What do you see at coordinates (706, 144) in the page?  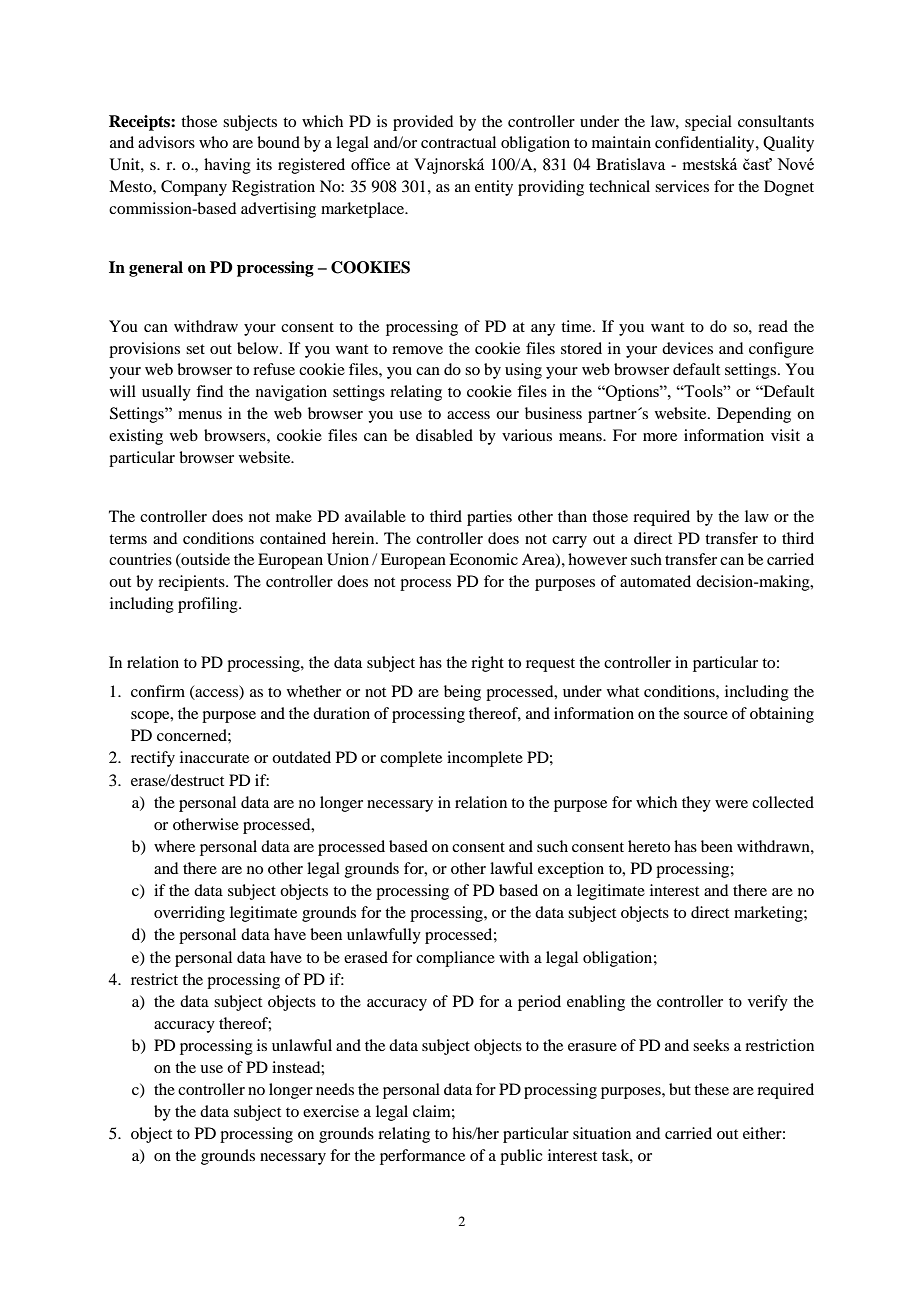 I see `confidentiality` at bounding box center [706, 144].
